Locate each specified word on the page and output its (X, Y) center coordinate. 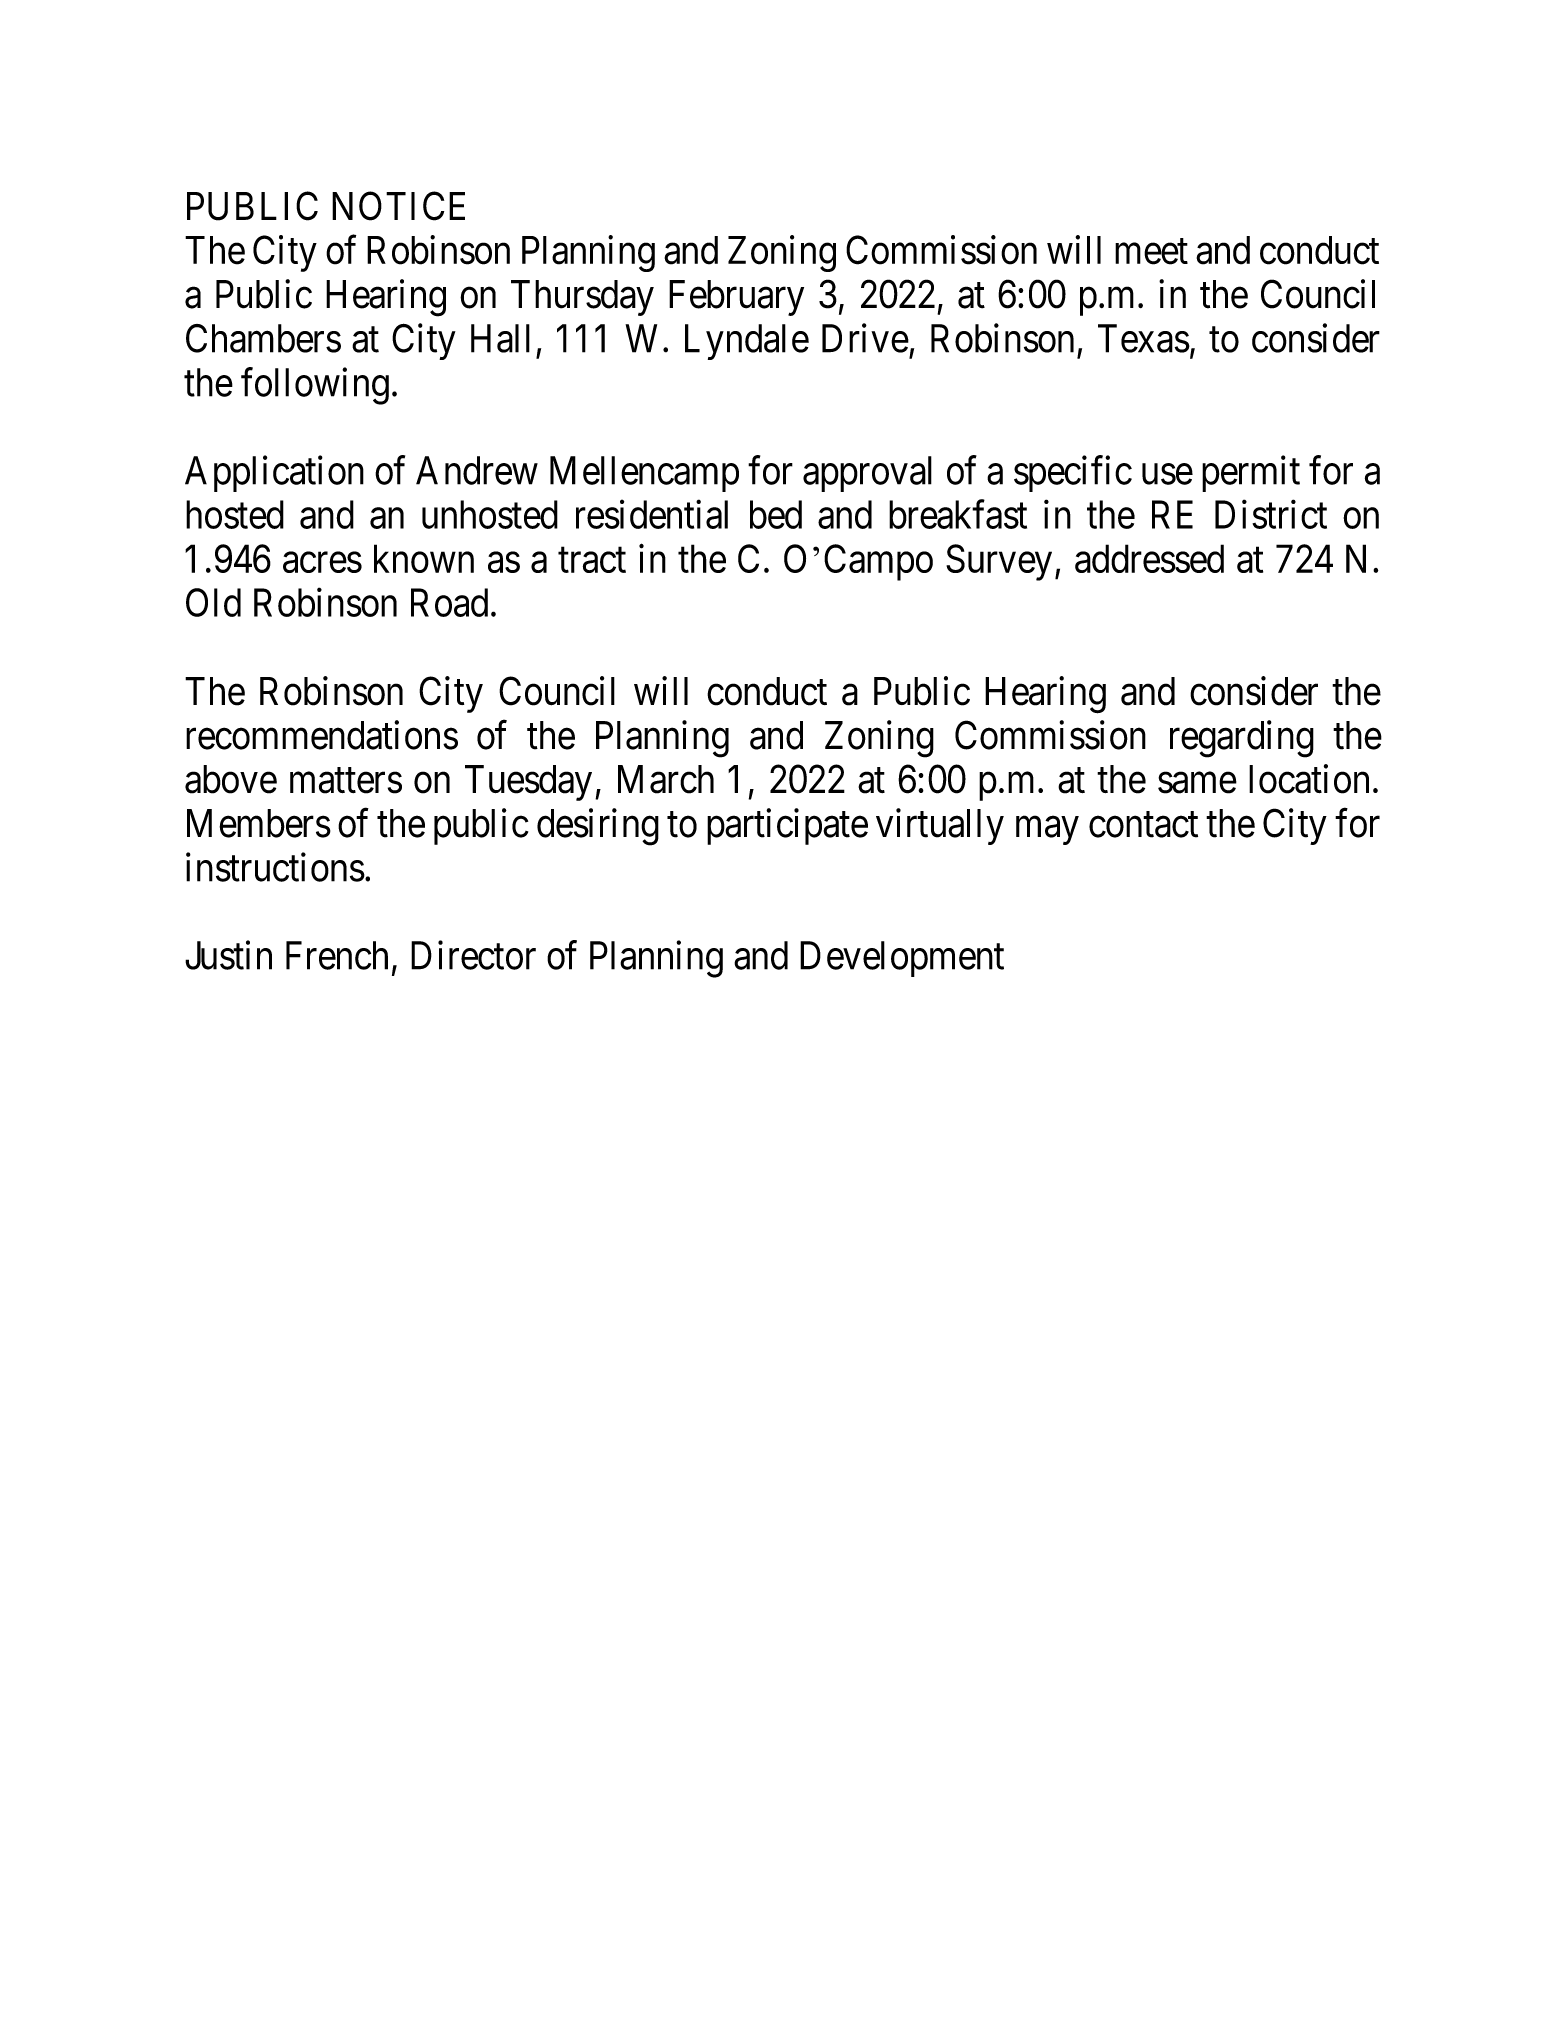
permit (1251, 474)
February (736, 298)
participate (787, 826)
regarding (1242, 739)
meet (1151, 252)
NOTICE (398, 206)
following (315, 386)
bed (776, 514)
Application (274, 474)
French (337, 955)
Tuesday (528, 783)
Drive (865, 338)
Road (449, 602)
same (1197, 783)
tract (592, 560)
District (1271, 514)
